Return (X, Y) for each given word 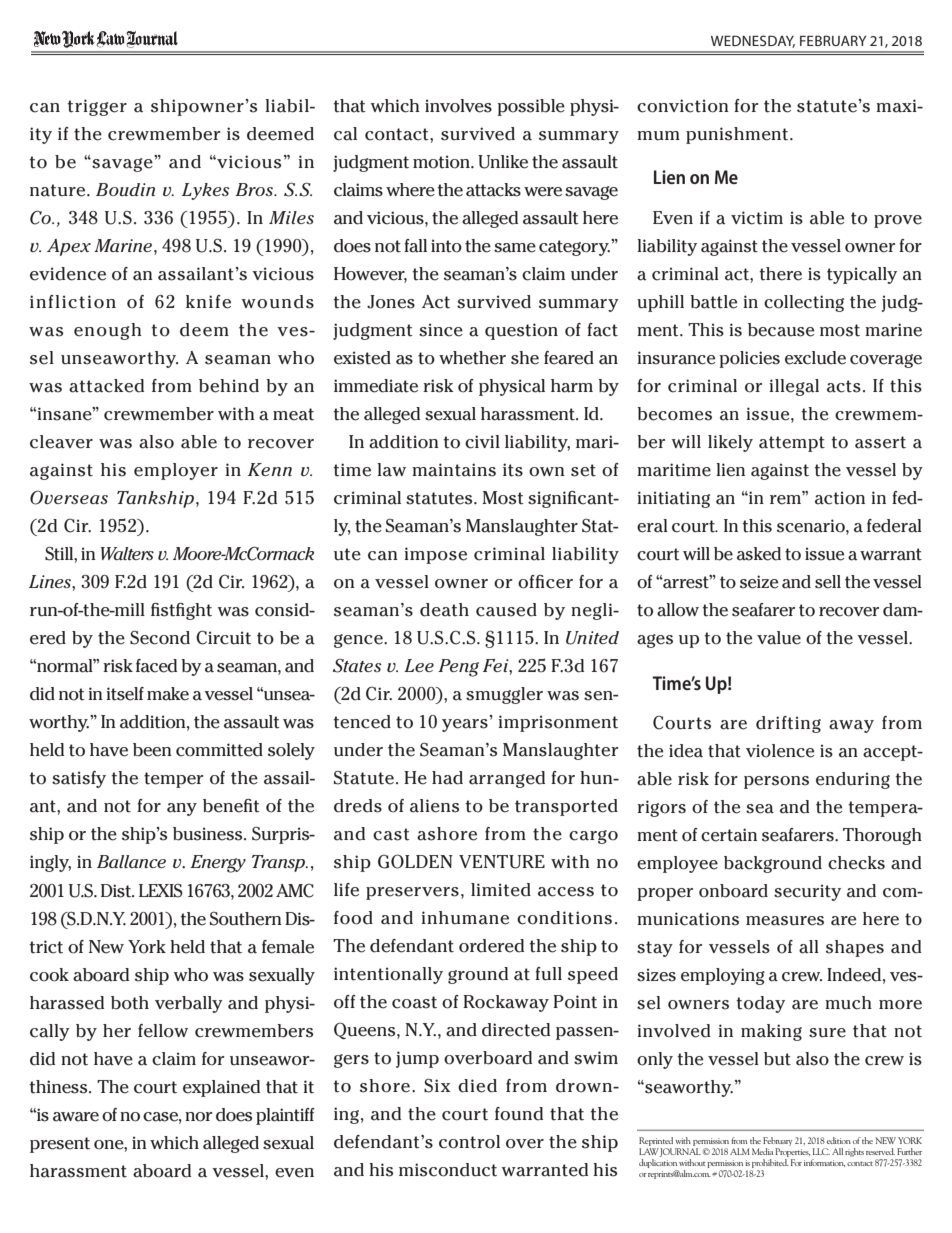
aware (76, 1117)
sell (828, 582)
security (807, 892)
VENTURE (502, 862)
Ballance (131, 861)
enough (108, 331)
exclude (815, 358)
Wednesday (753, 41)
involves (458, 106)
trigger (97, 107)
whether (472, 358)
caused (506, 610)
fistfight (181, 611)
